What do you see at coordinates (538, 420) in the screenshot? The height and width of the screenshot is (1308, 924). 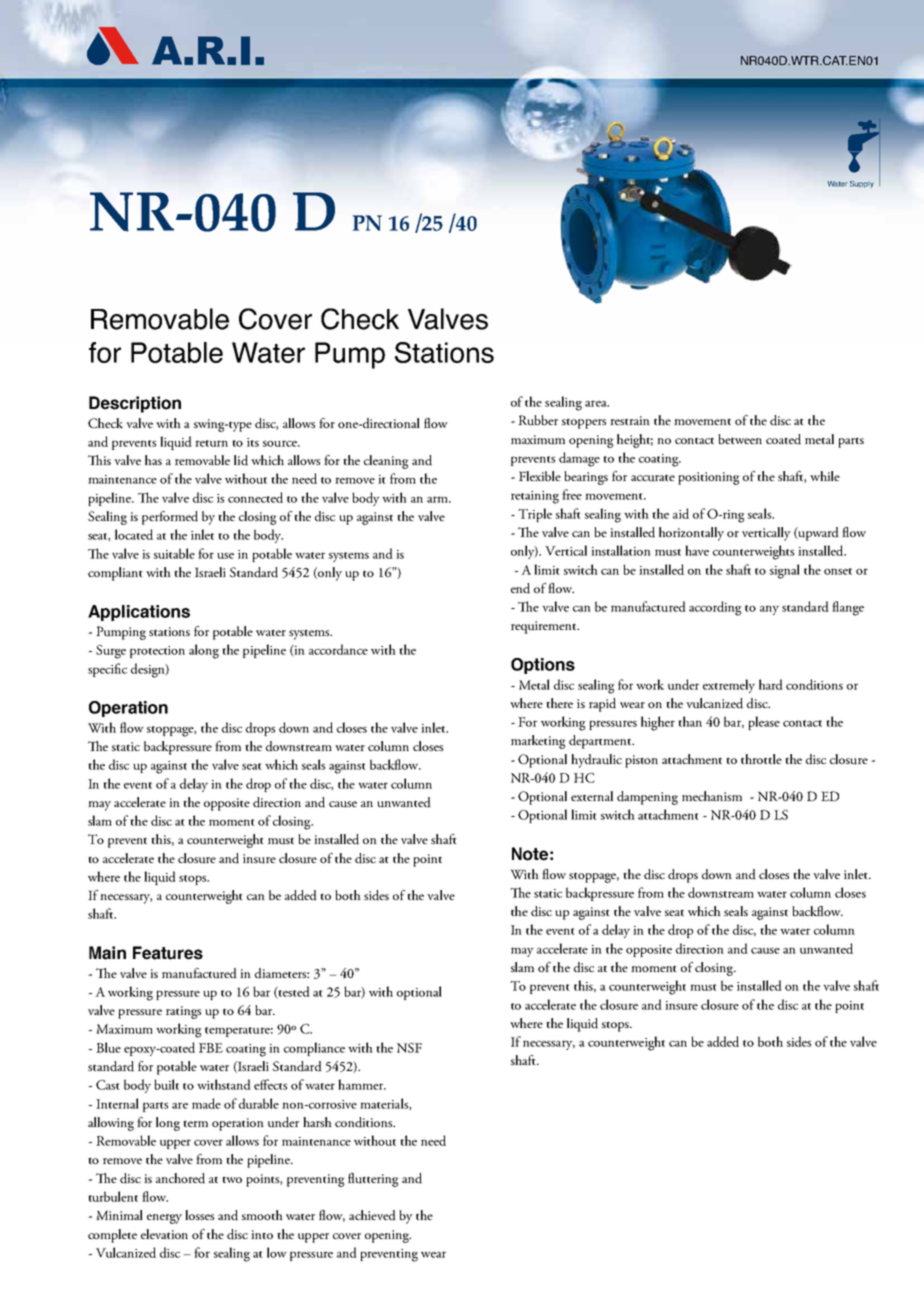 I see `Rubber` at bounding box center [538, 420].
